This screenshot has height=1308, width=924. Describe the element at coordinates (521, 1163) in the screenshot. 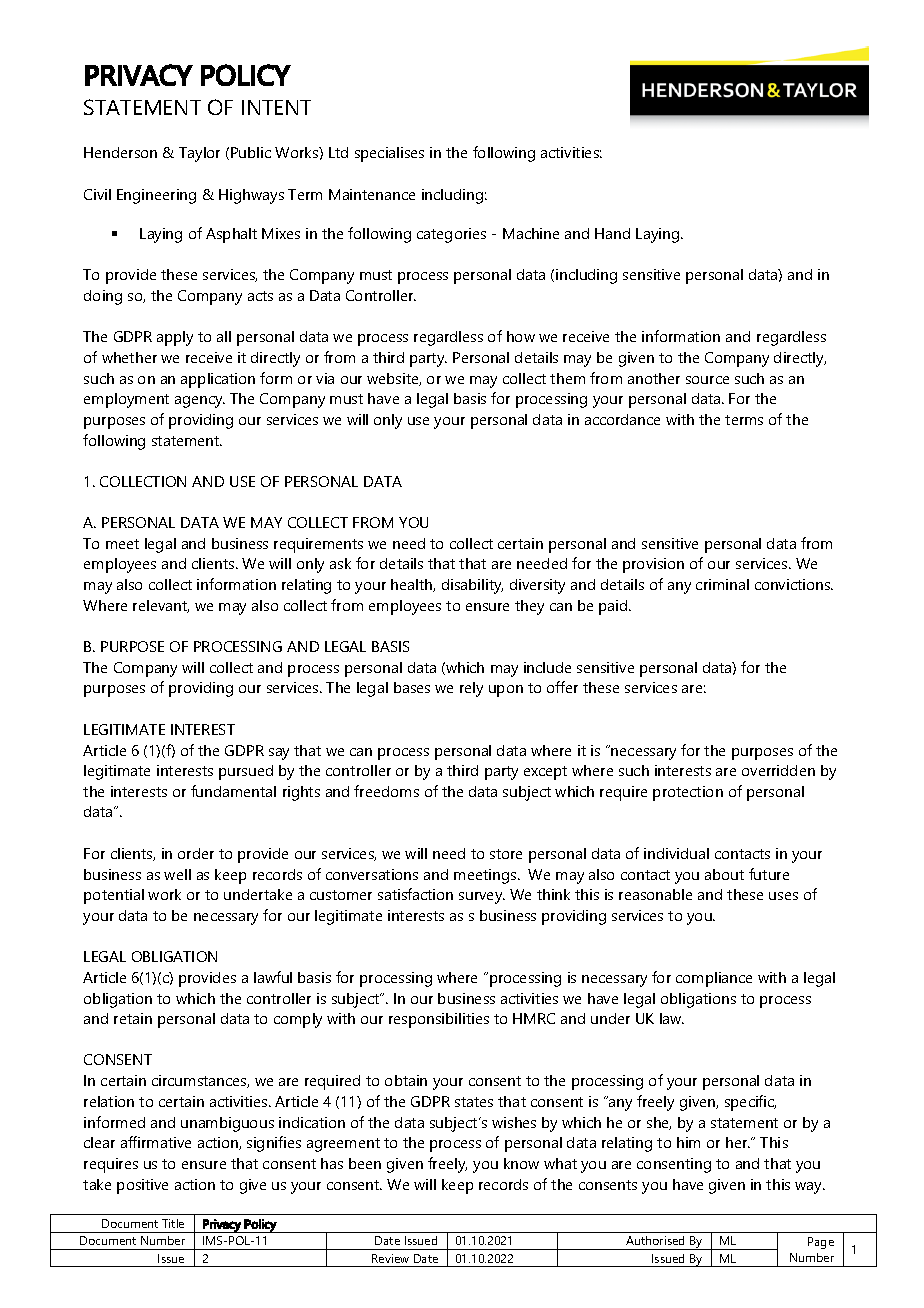

I see `know` at that location.
